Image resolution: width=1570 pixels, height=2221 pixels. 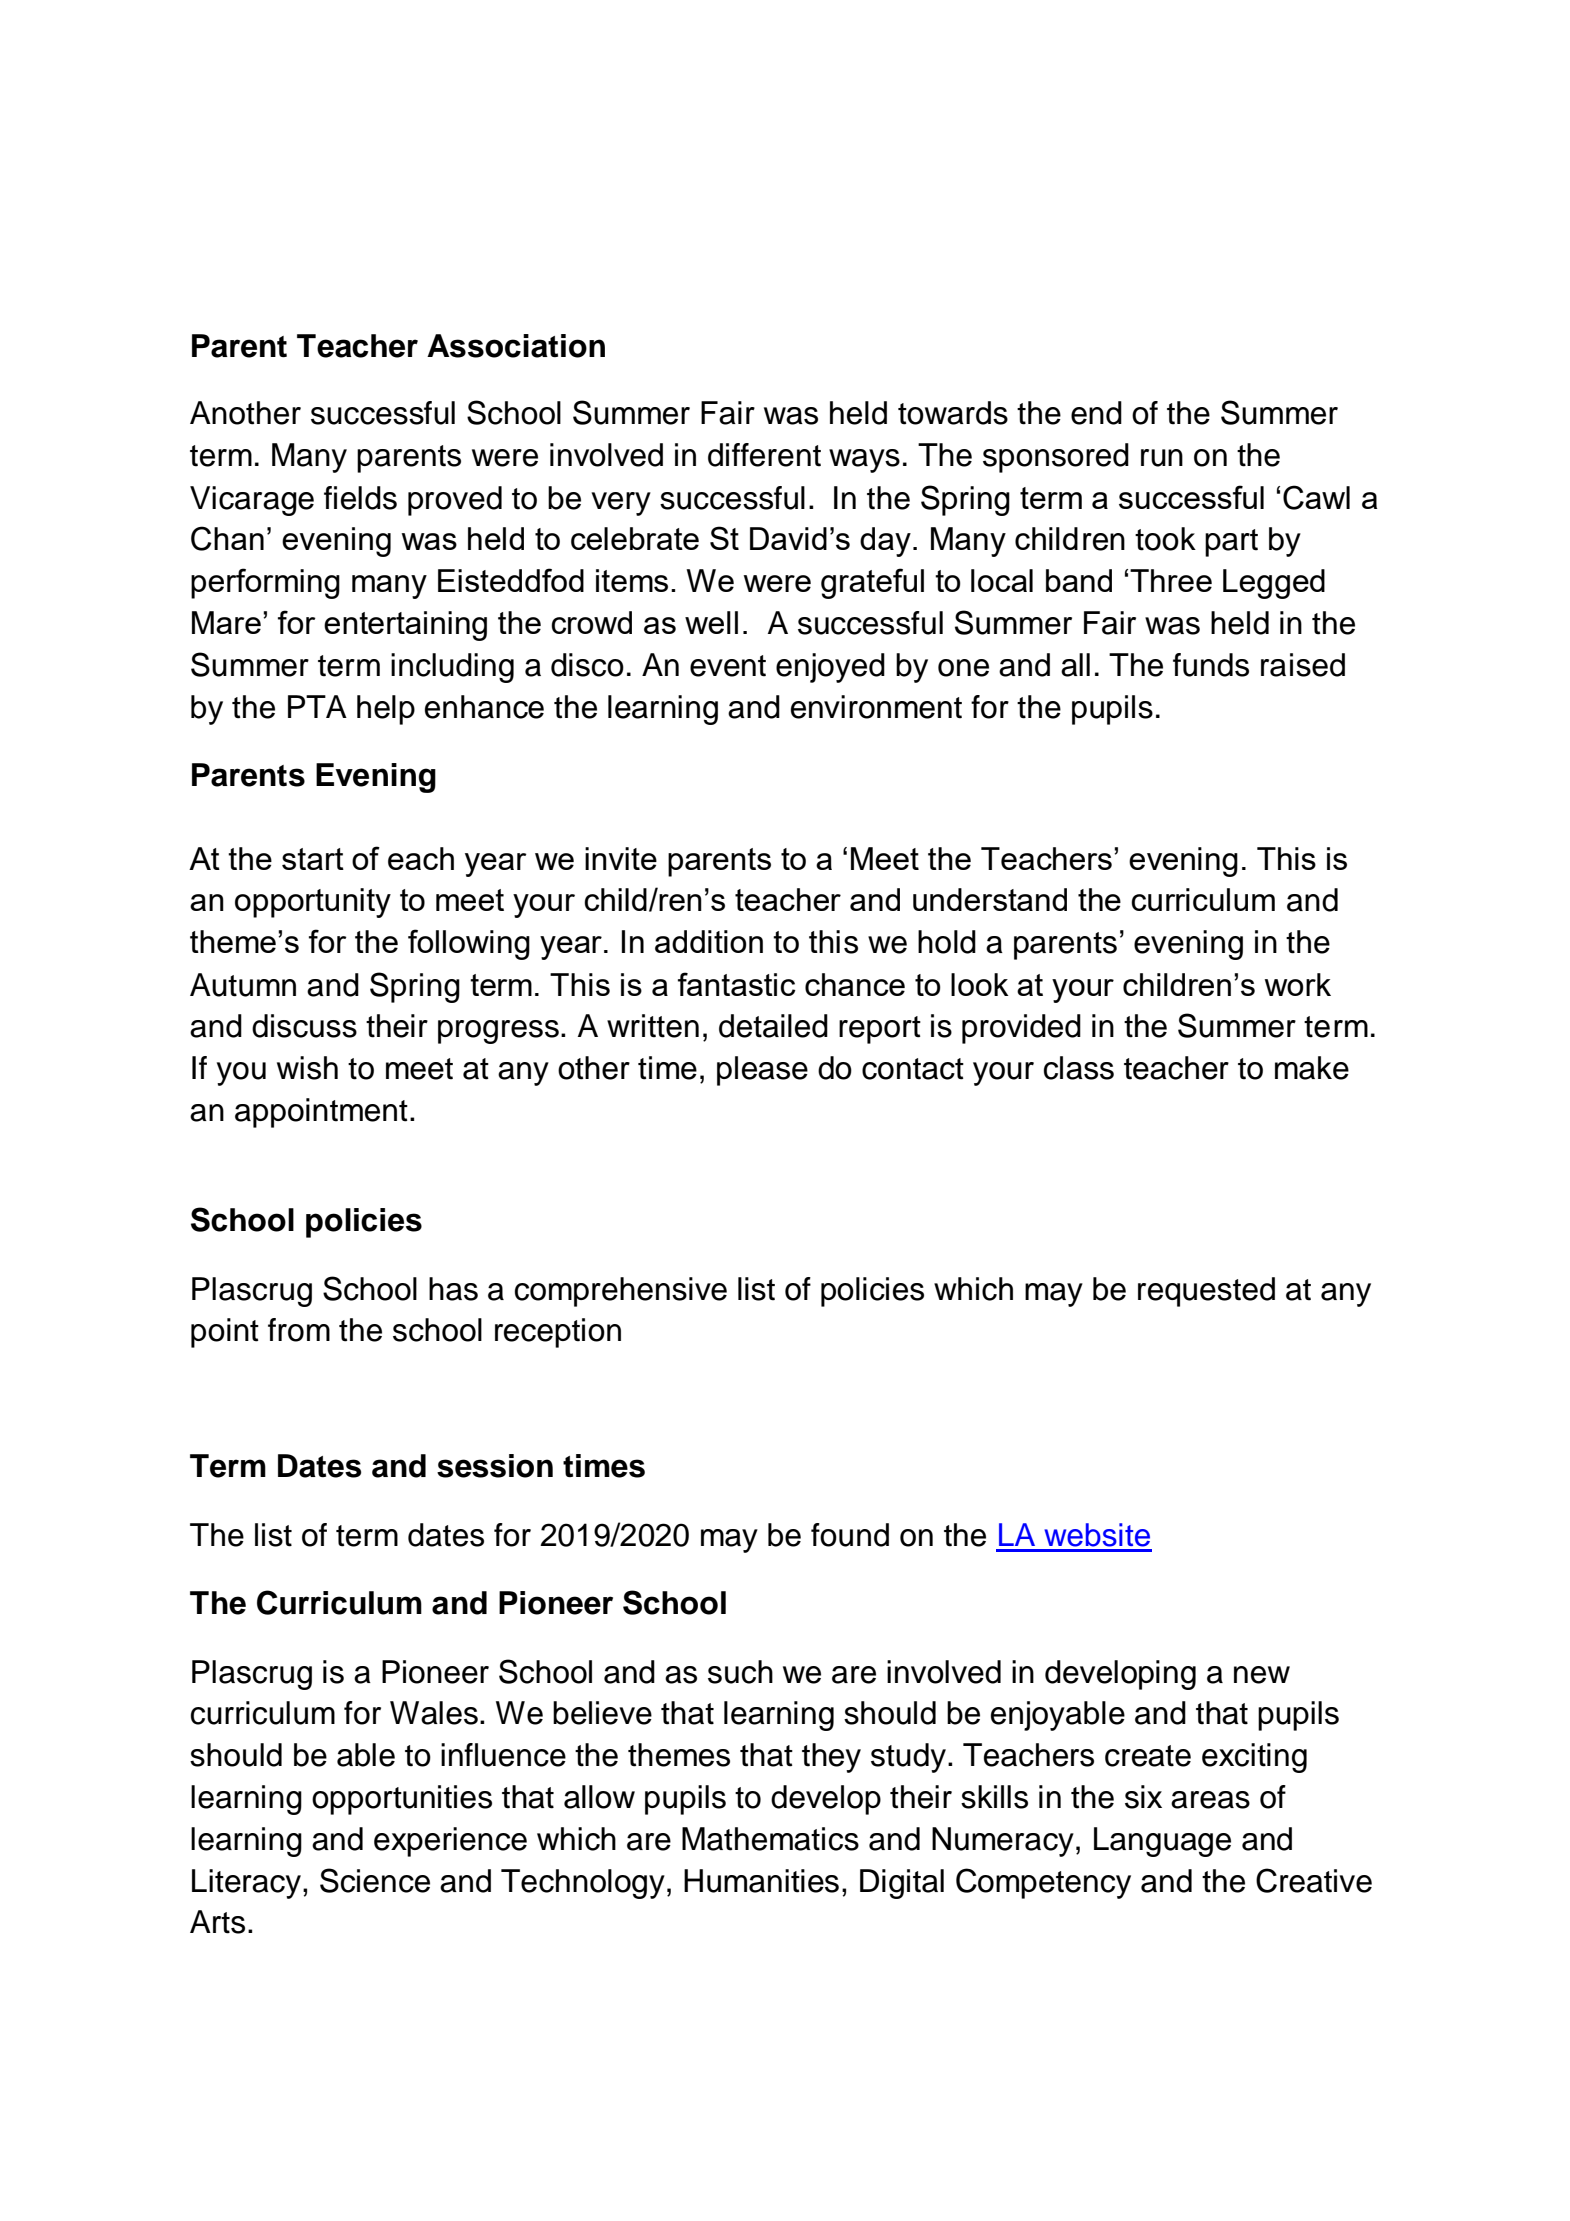 I want to click on fields, so click(x=360, y=498).
